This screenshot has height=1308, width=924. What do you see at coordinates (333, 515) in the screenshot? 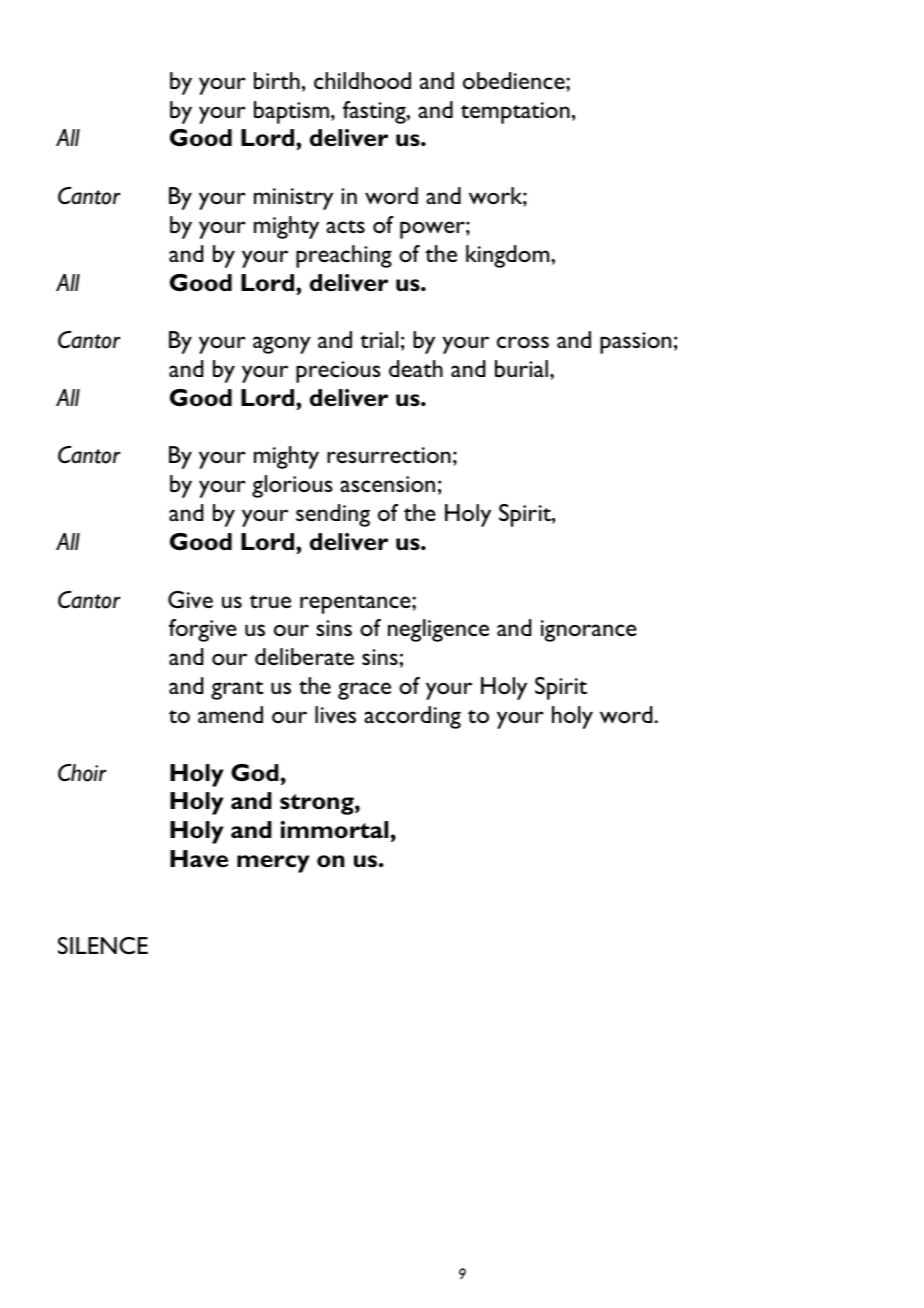
I see `sending` at bounding box center [333, 515].
